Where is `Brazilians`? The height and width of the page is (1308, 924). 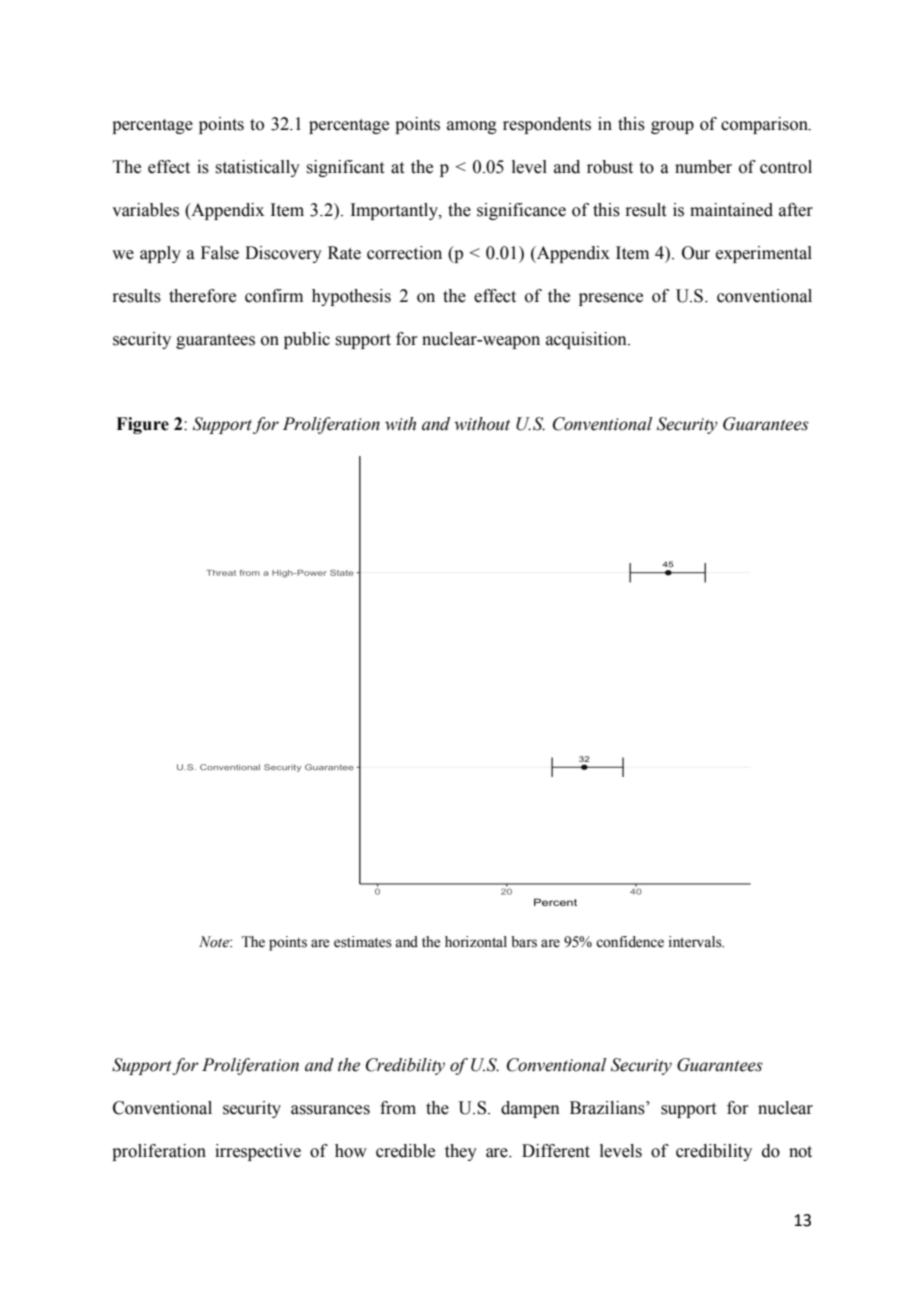
Brazilians is located at coordinates (608, 1108).
